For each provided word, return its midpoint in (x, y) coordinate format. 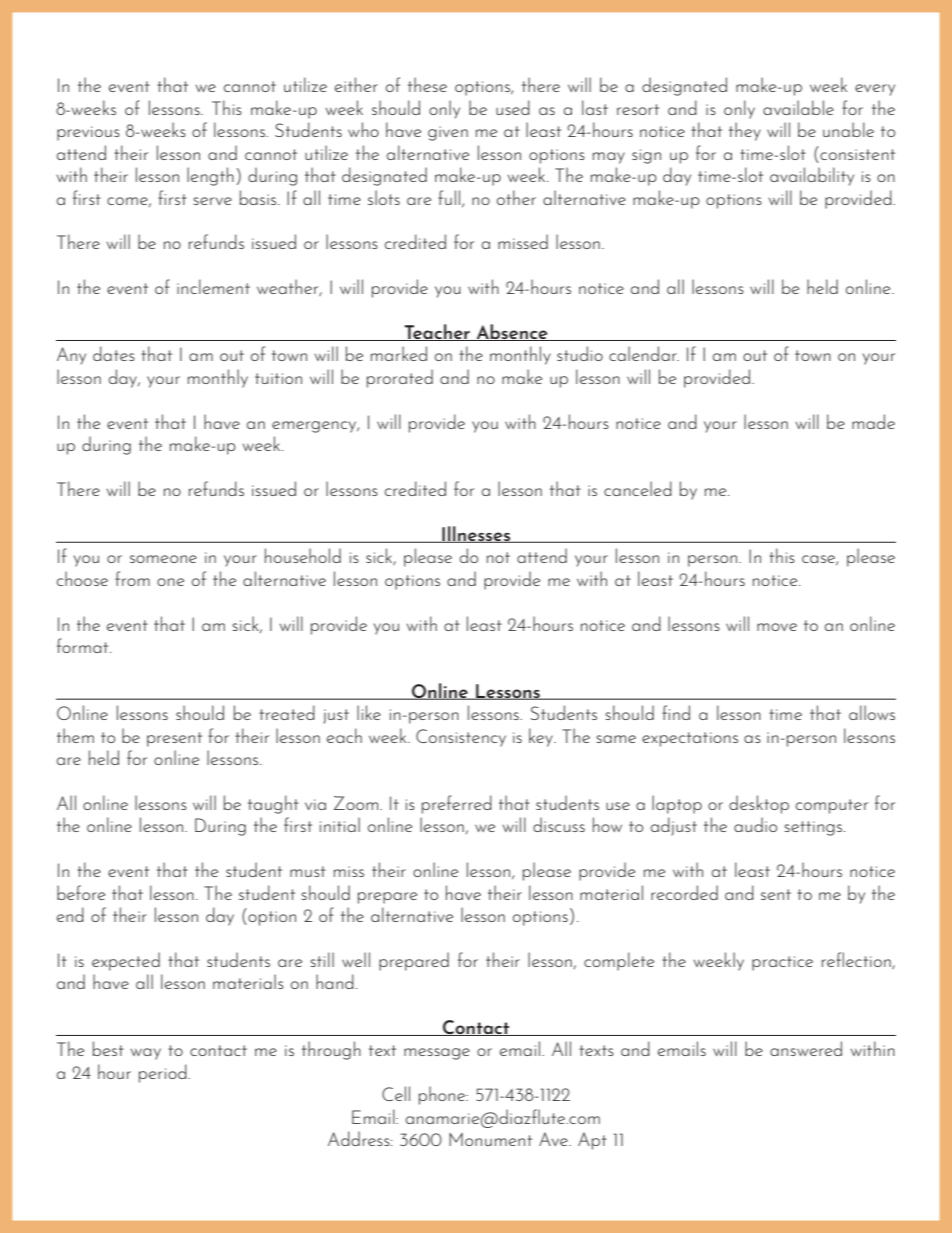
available (798, 107)
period (164, 1073)
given (448, 133)
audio (755, 824)
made (873, 421)
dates (114, 353)
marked (399, 353)
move (777, 627)
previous (88, 133)
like (369, 712)
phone (443, 1095)
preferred (457, 804)
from (132, 578)
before (81, 892)
